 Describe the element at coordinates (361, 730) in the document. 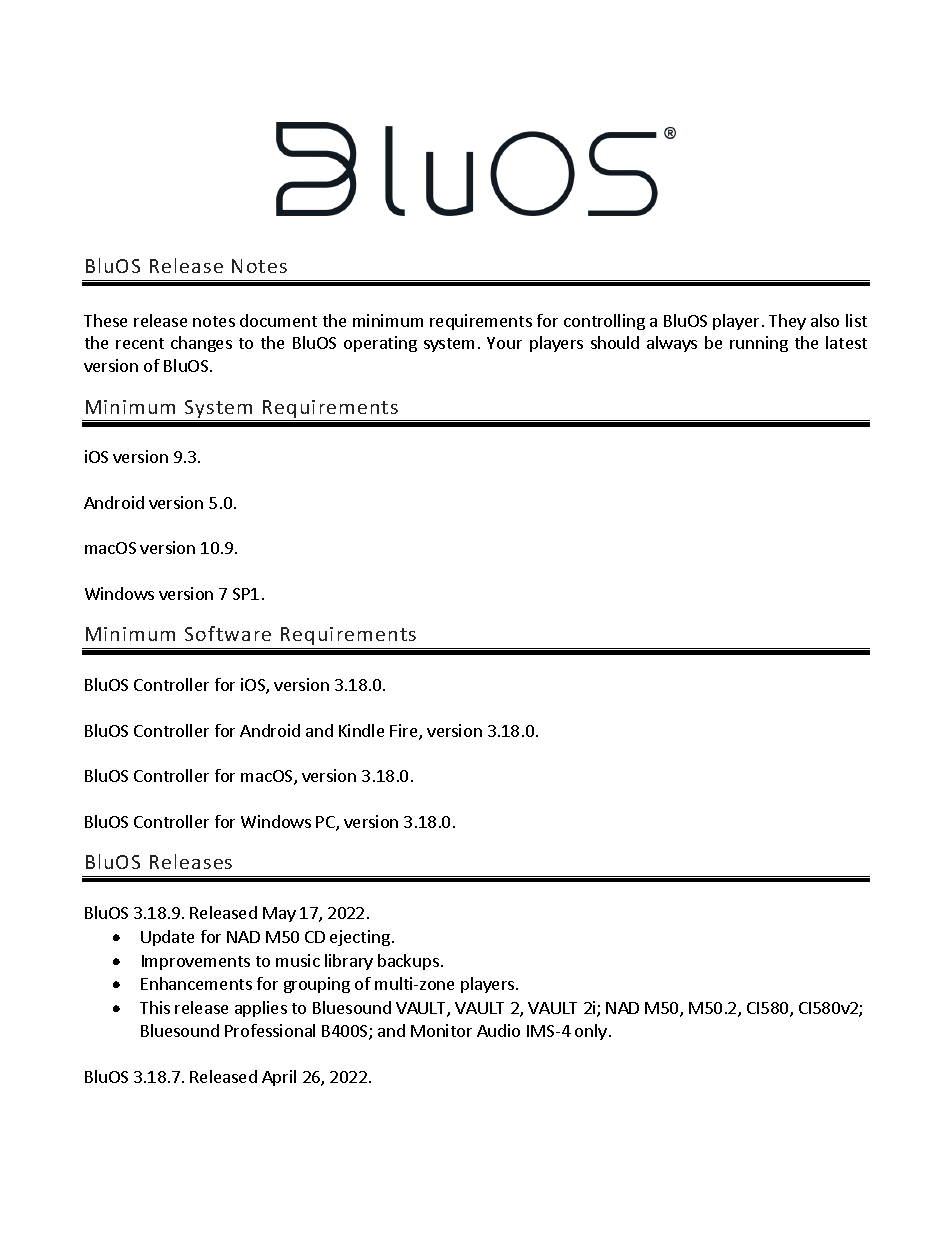

I see `Kindle` at that location.
